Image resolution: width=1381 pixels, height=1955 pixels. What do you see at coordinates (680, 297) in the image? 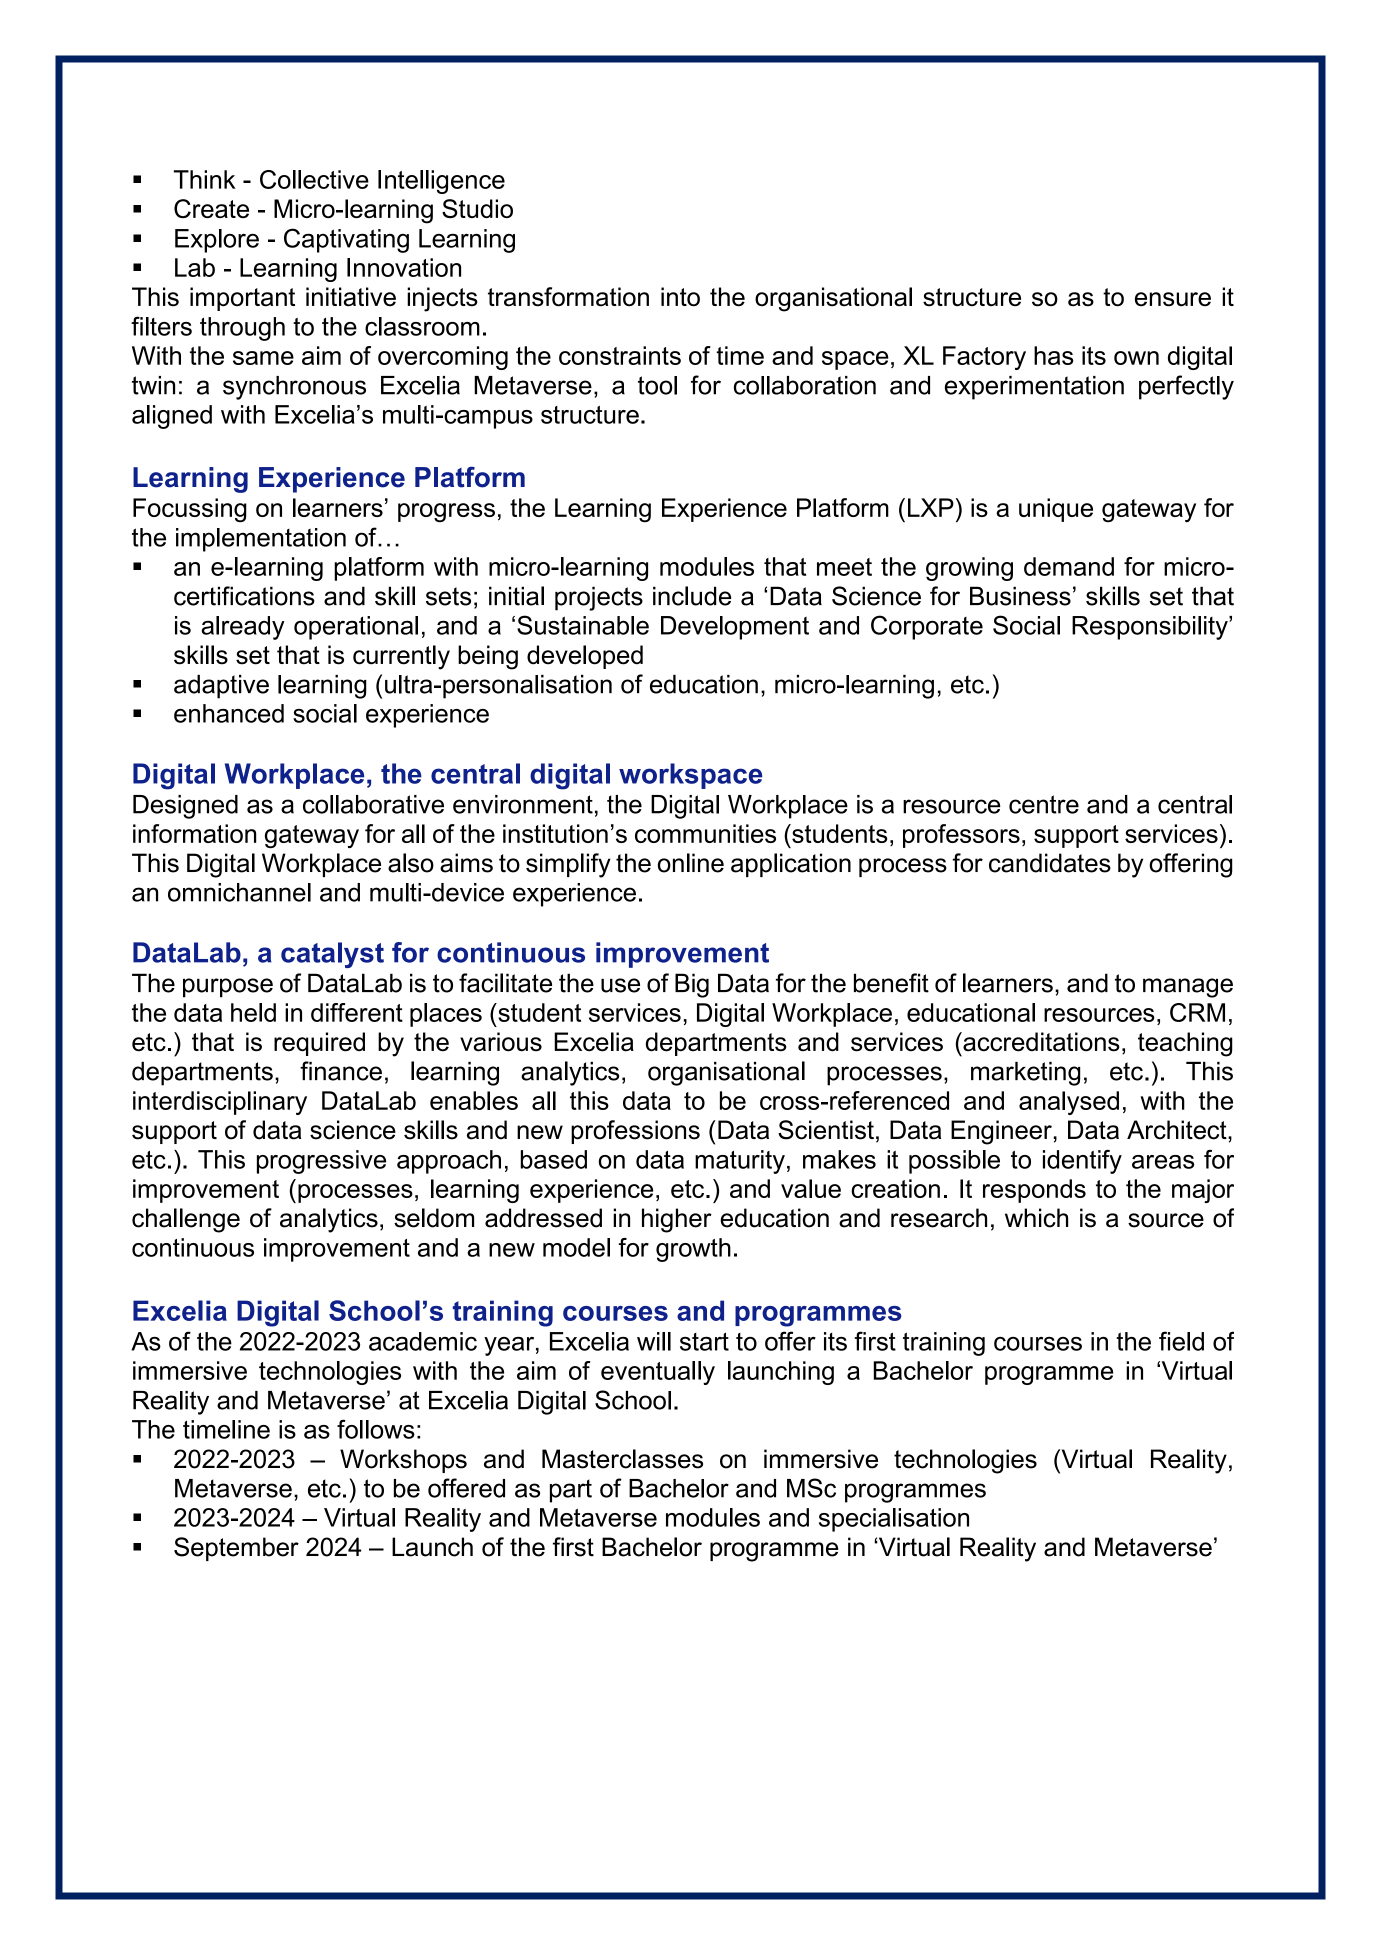
I see `into` at bounding box center [680, 297].
